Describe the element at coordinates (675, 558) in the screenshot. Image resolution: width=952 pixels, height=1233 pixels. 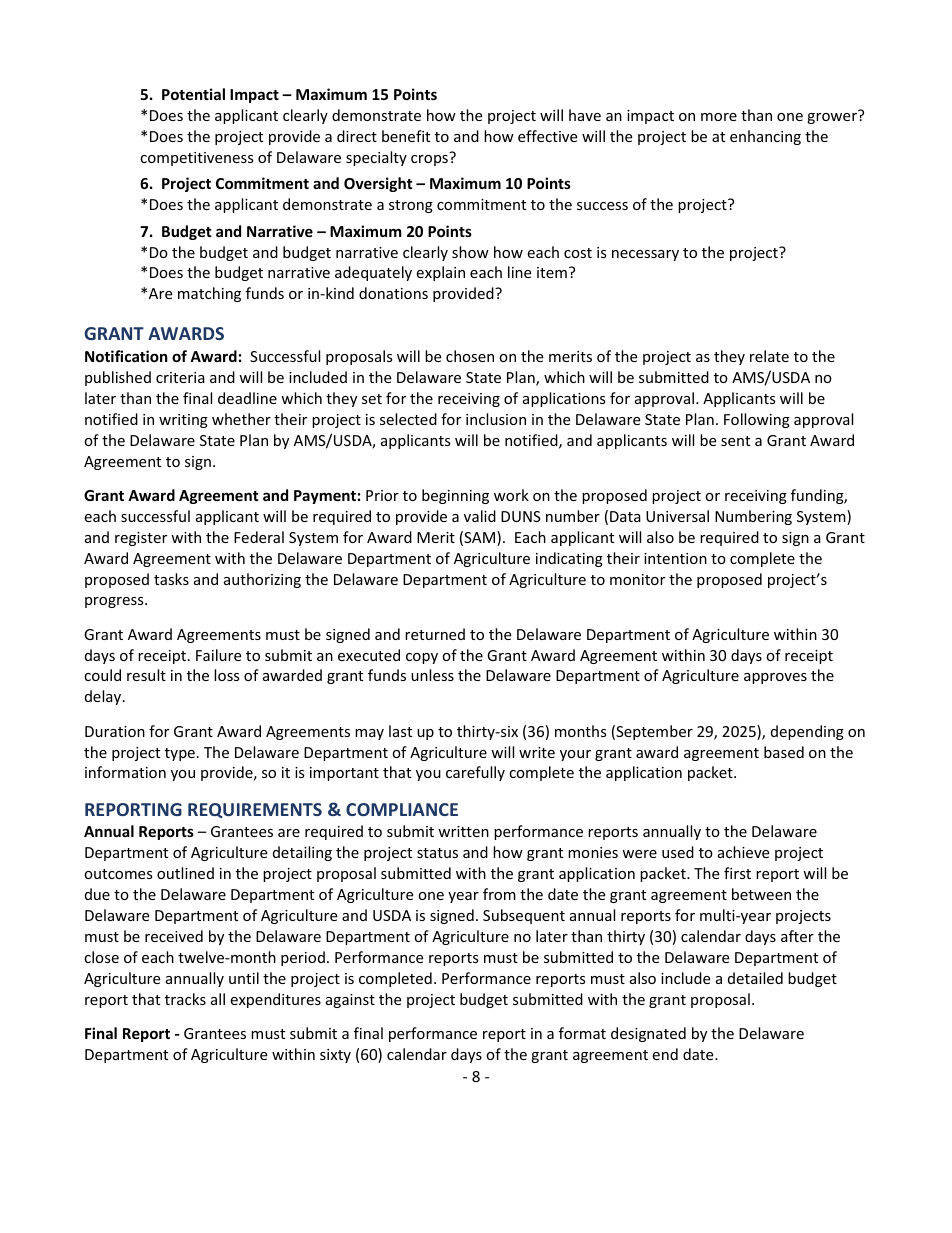
I see `intention` at that location.
